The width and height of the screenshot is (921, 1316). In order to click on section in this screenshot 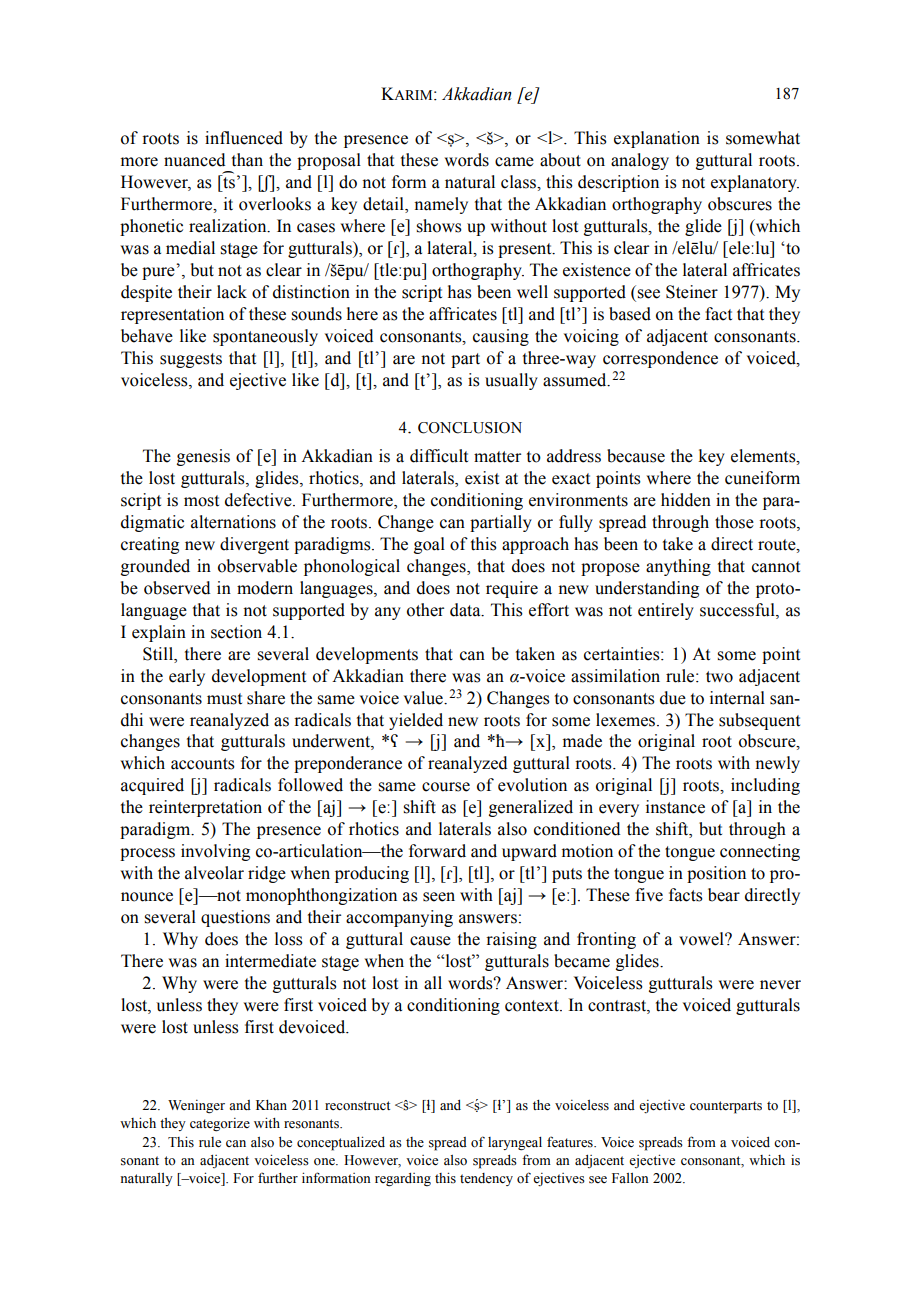, I will do `click(236, 632)`.
